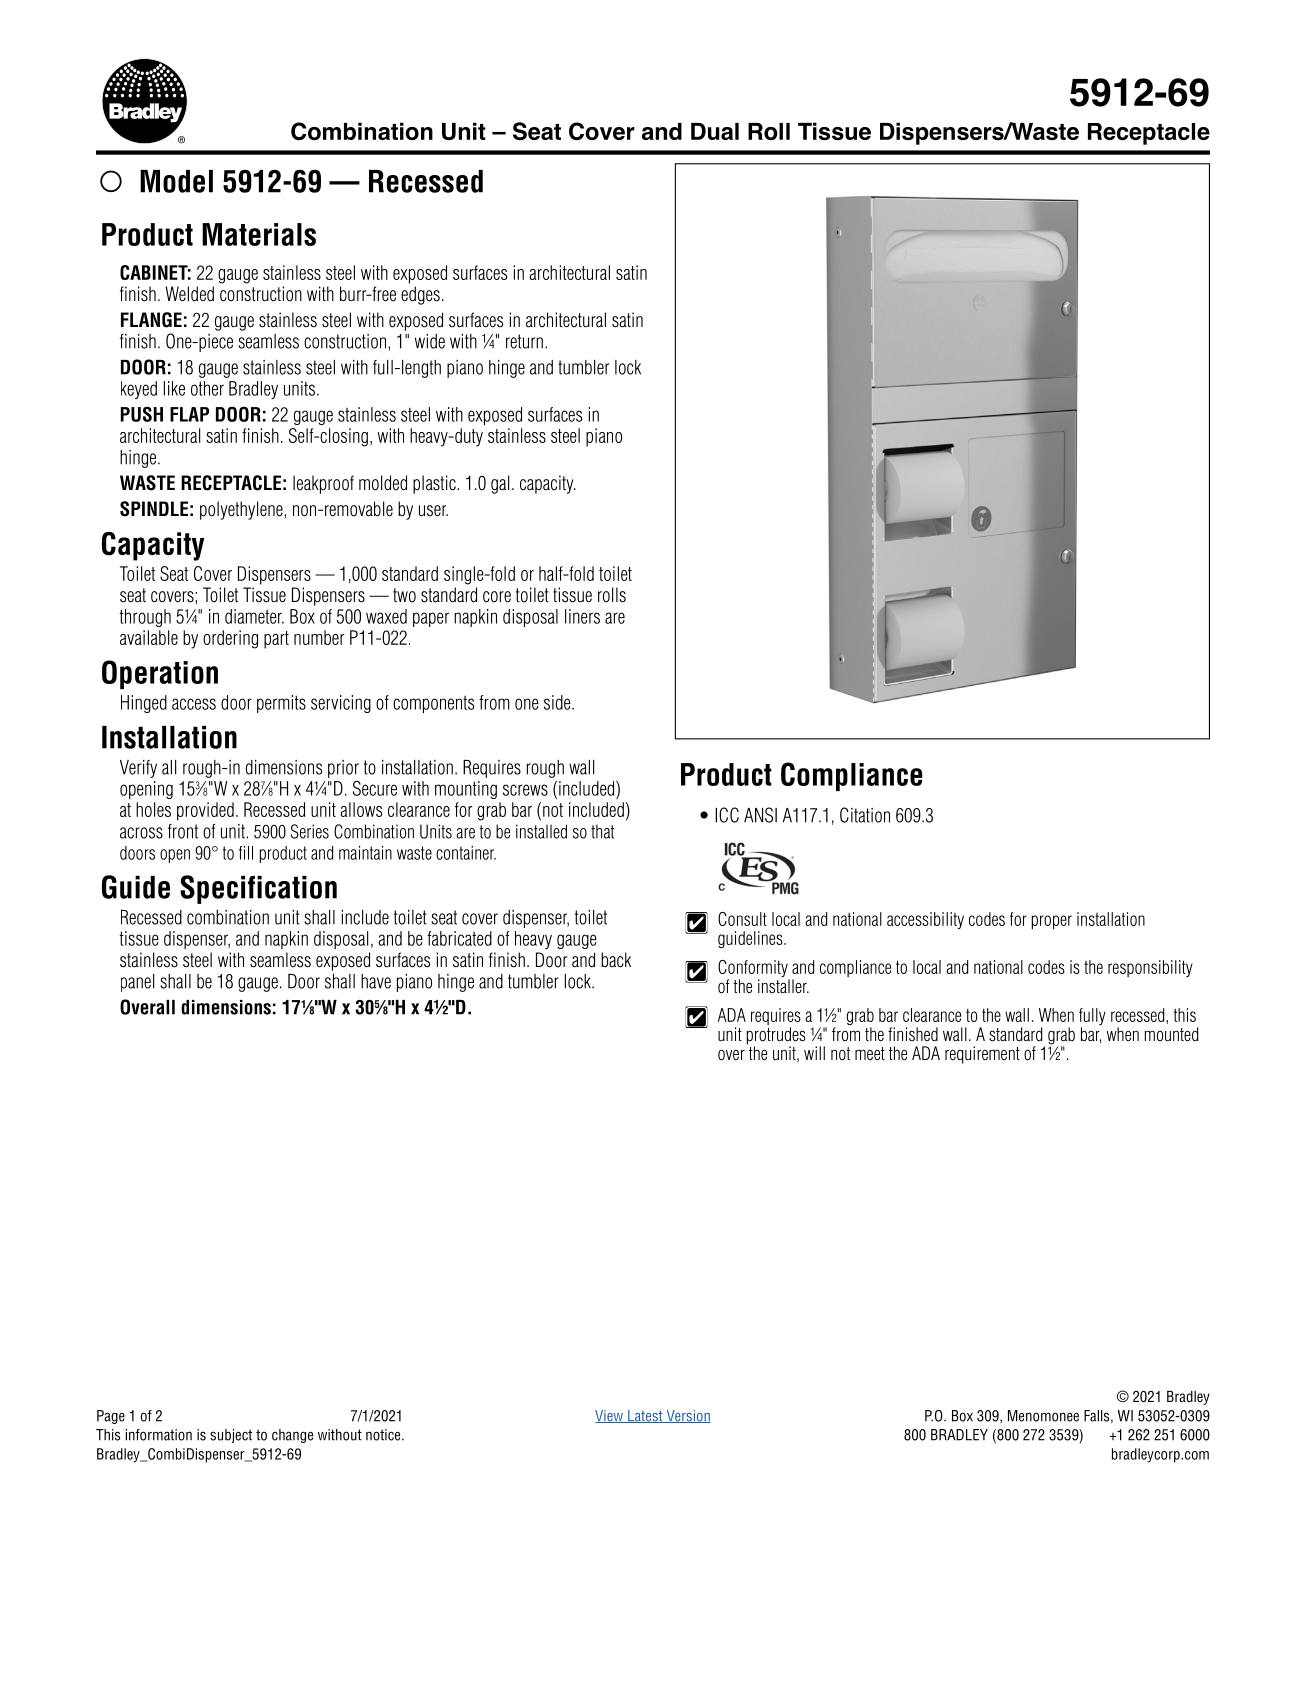 This page has height=1690, width=1306. What do you see at coordinates (687, 1416) in the page?
I see `Version` at bounding box center [687, 1416].
